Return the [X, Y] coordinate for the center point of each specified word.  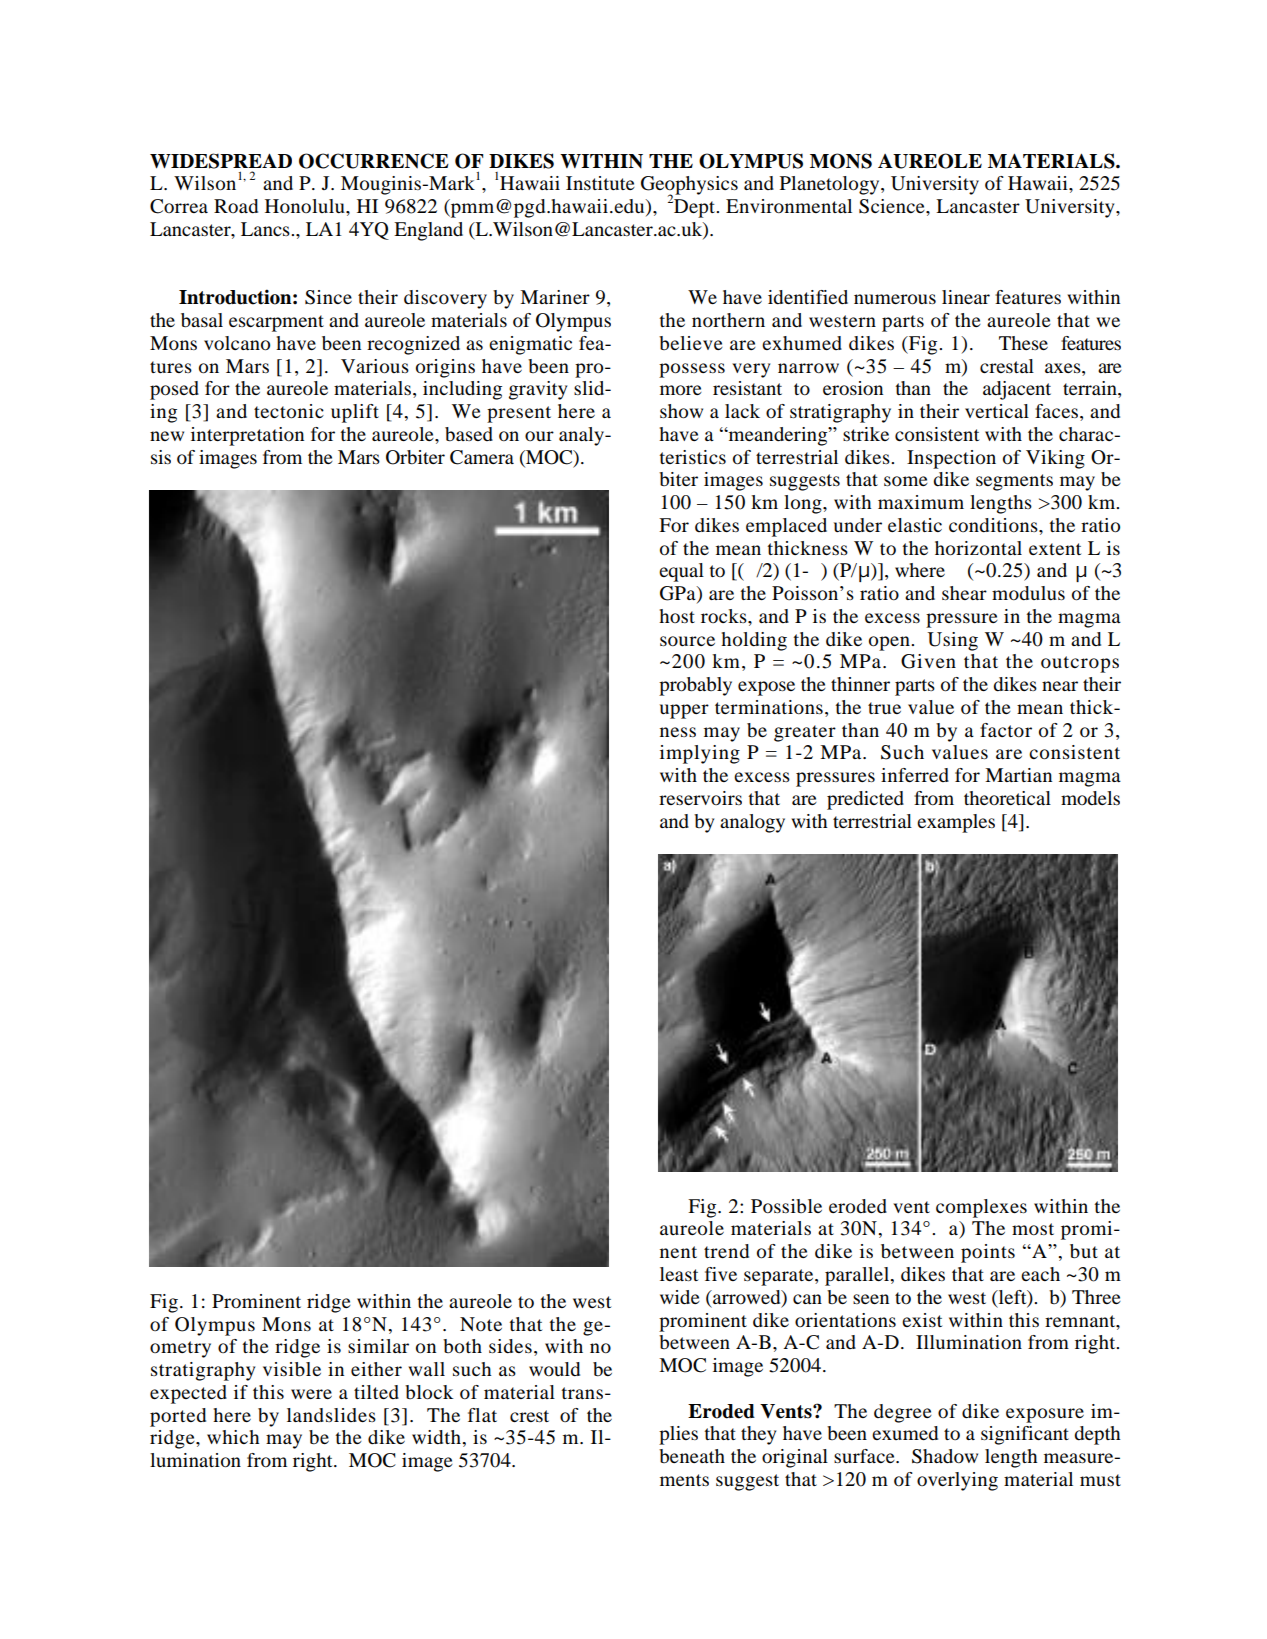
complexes [981, 1208]
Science [893, 206]
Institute [600, 183]
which [233, 1437]
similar [378, 1346]
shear [964, 593]
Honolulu [306, 206]
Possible [786, 1206]
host [677, 616]
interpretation [247, 436]
